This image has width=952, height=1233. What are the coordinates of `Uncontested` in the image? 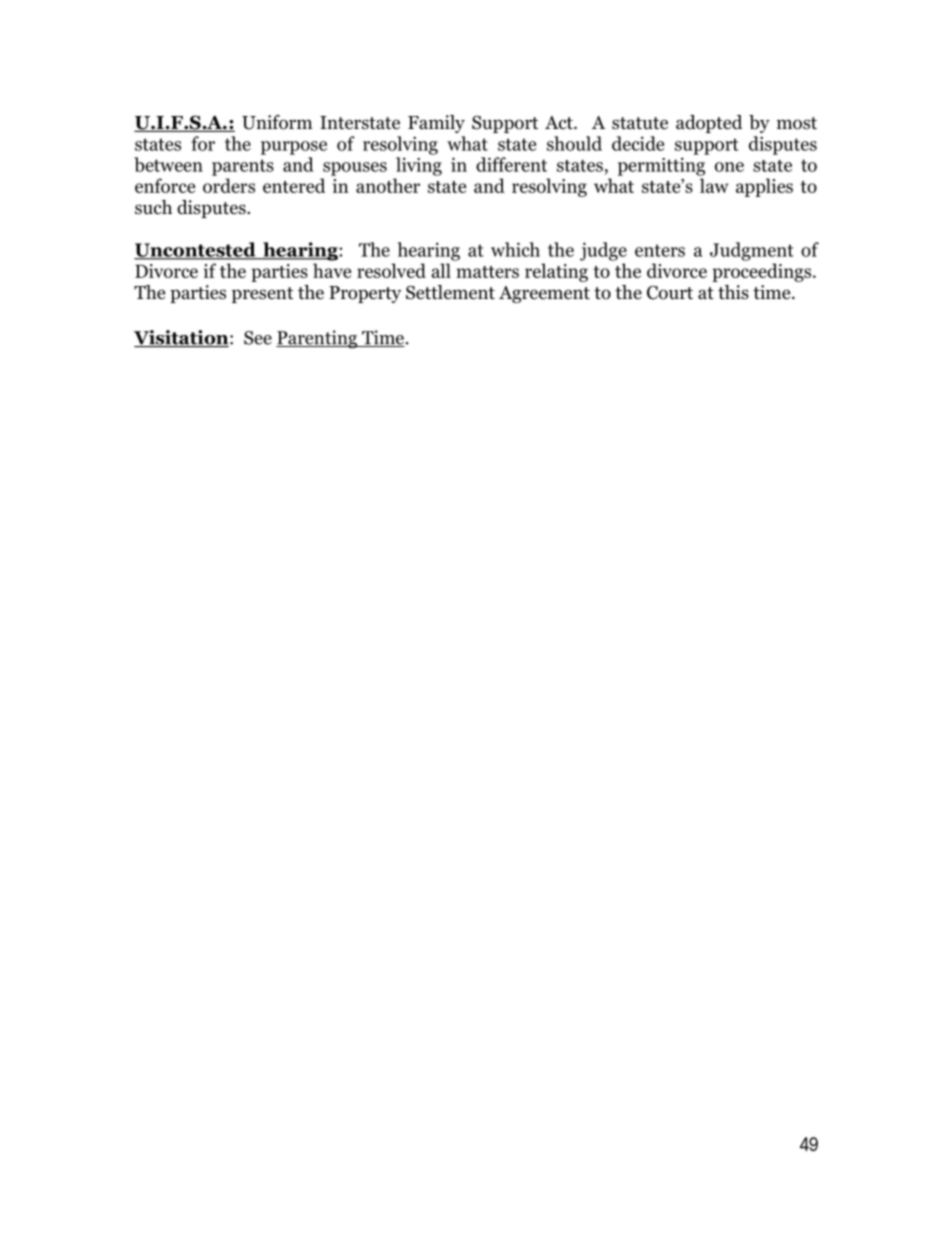 It's located at (196, 250).
